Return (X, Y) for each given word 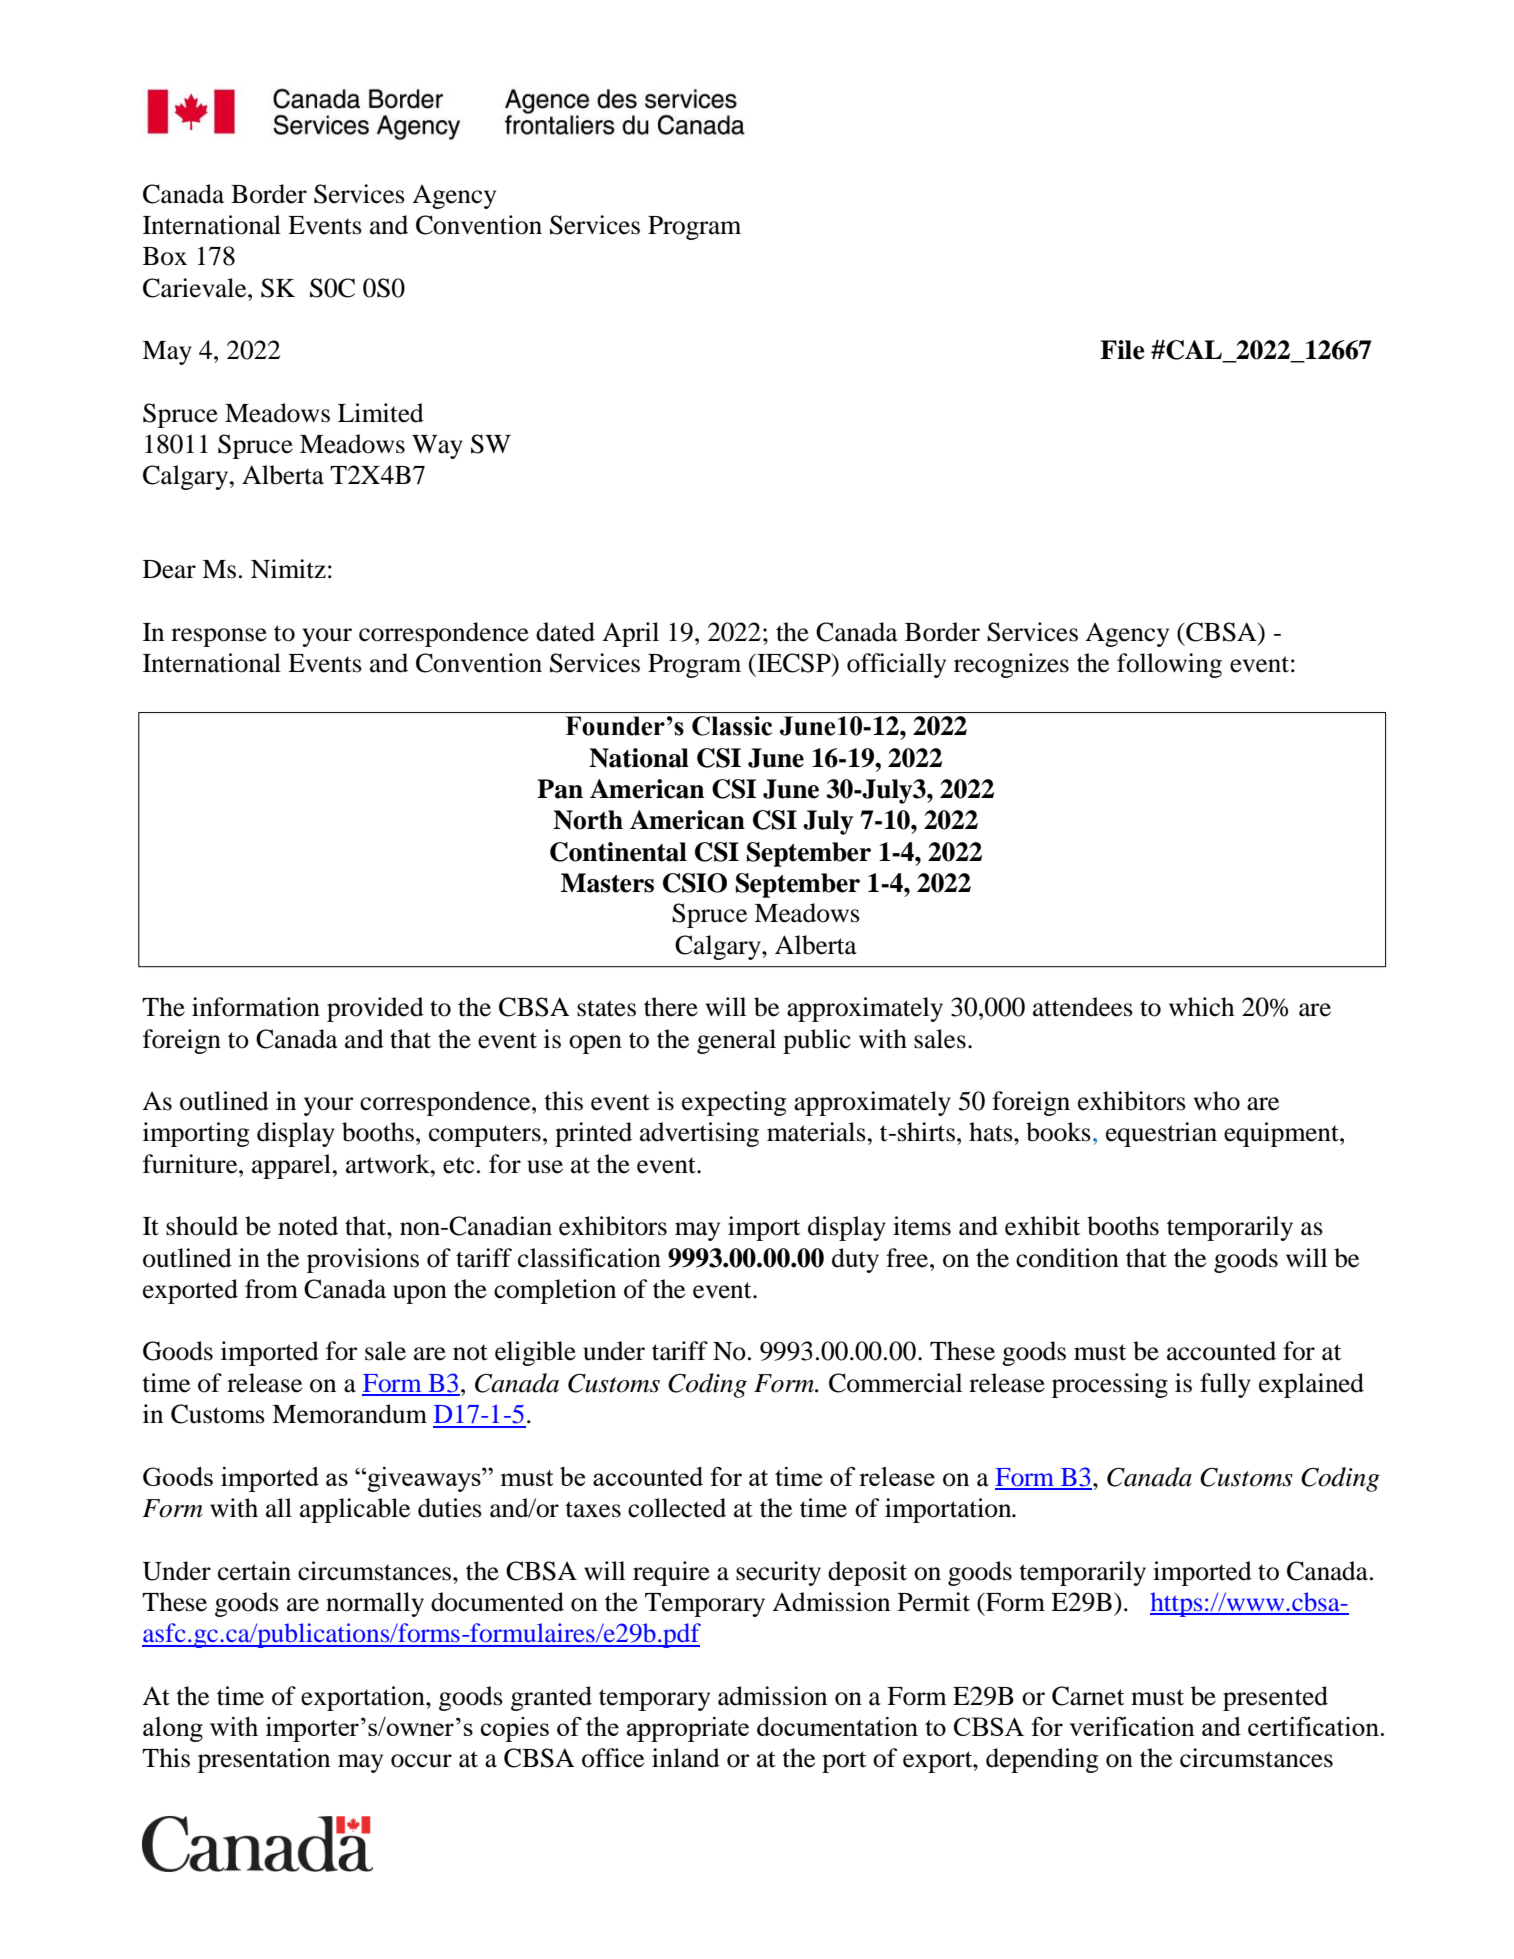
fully (1225, 1385)
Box (165, 256)
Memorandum (349, 1414)
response (219, 637)
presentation (264, 1760)
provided (375, 1009)
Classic (732, 726)
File (1122, 350)
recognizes (1011, 665)
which (1201, 1007)
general (736, 1041)
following (1169, 665)
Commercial (895, 1383)
